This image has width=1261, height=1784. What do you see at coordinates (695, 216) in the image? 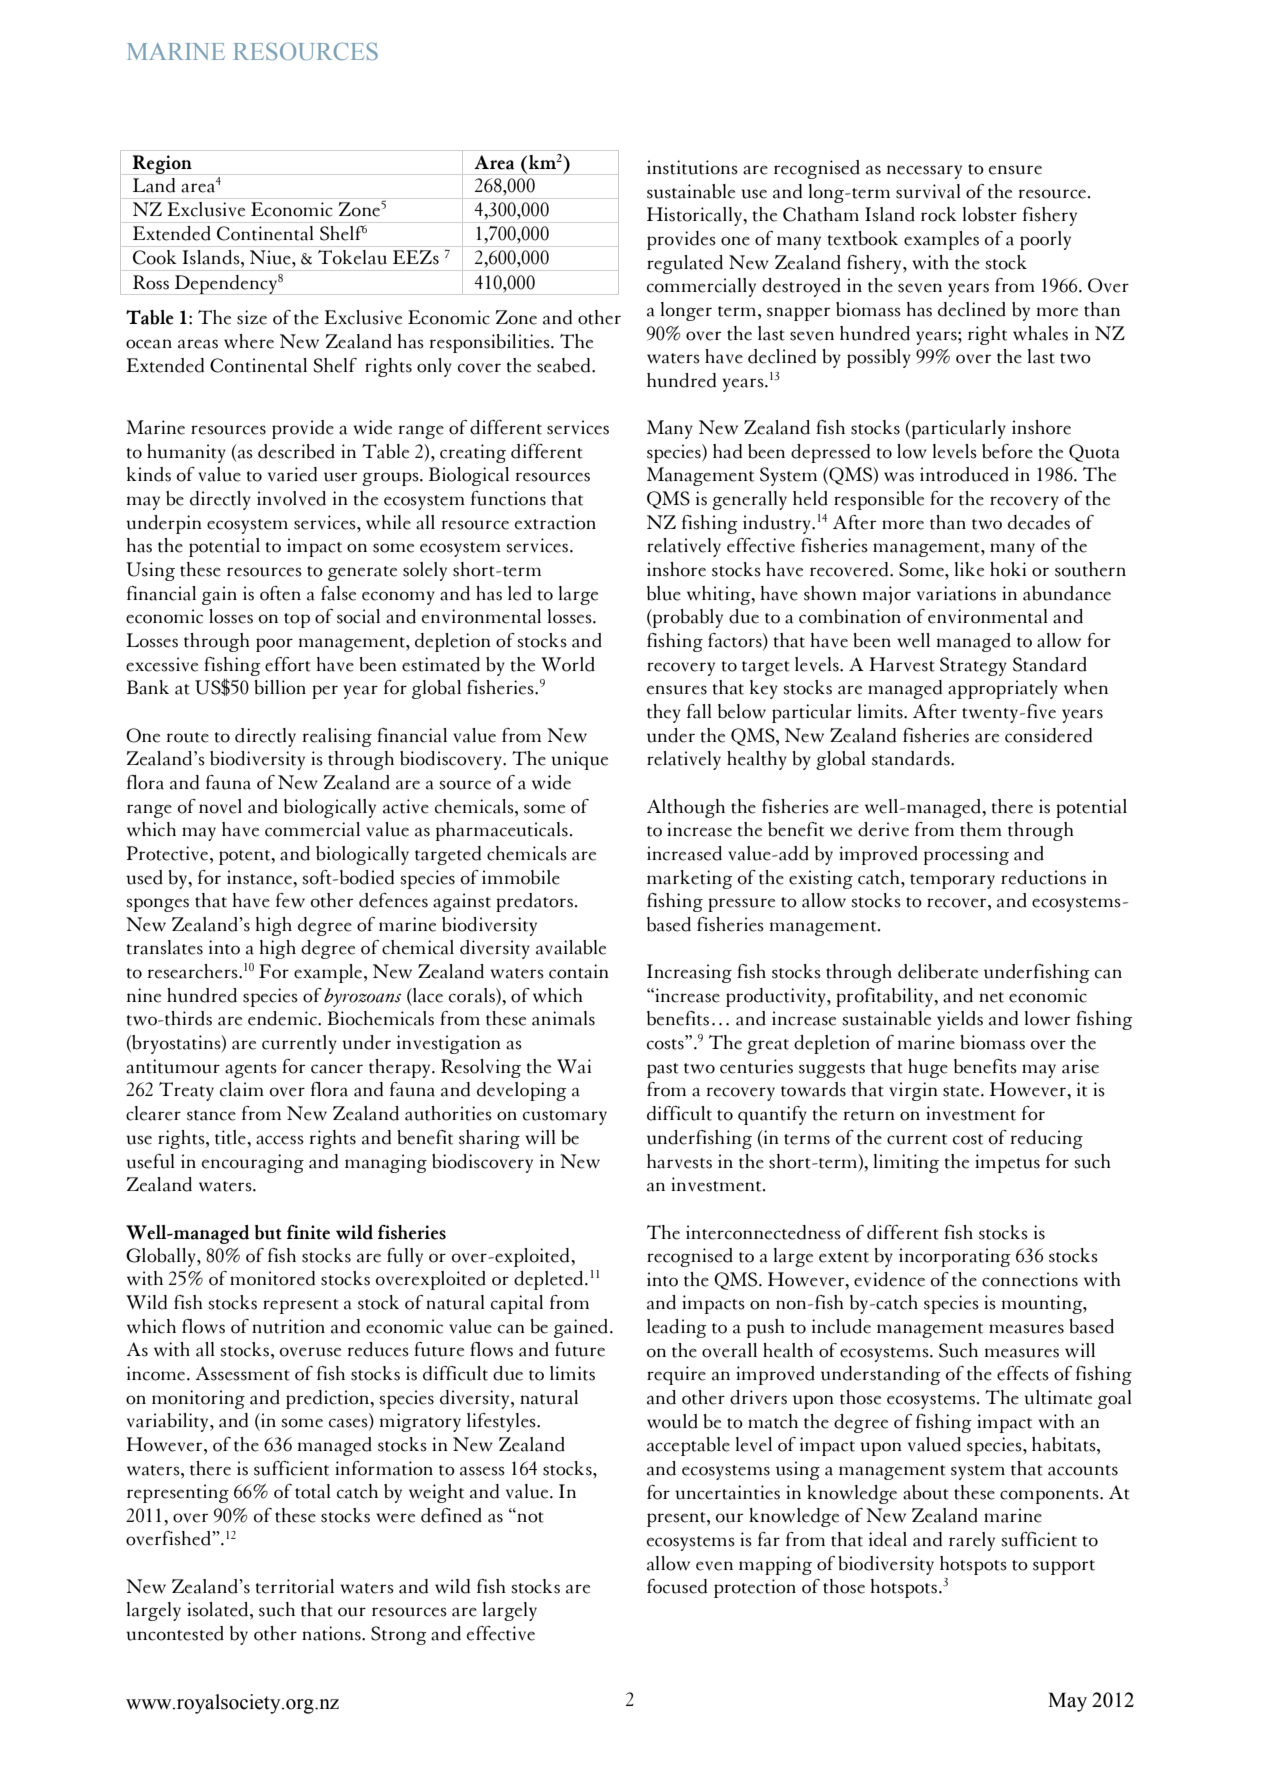
I see `Historically` at bounding box center [695, 216].
